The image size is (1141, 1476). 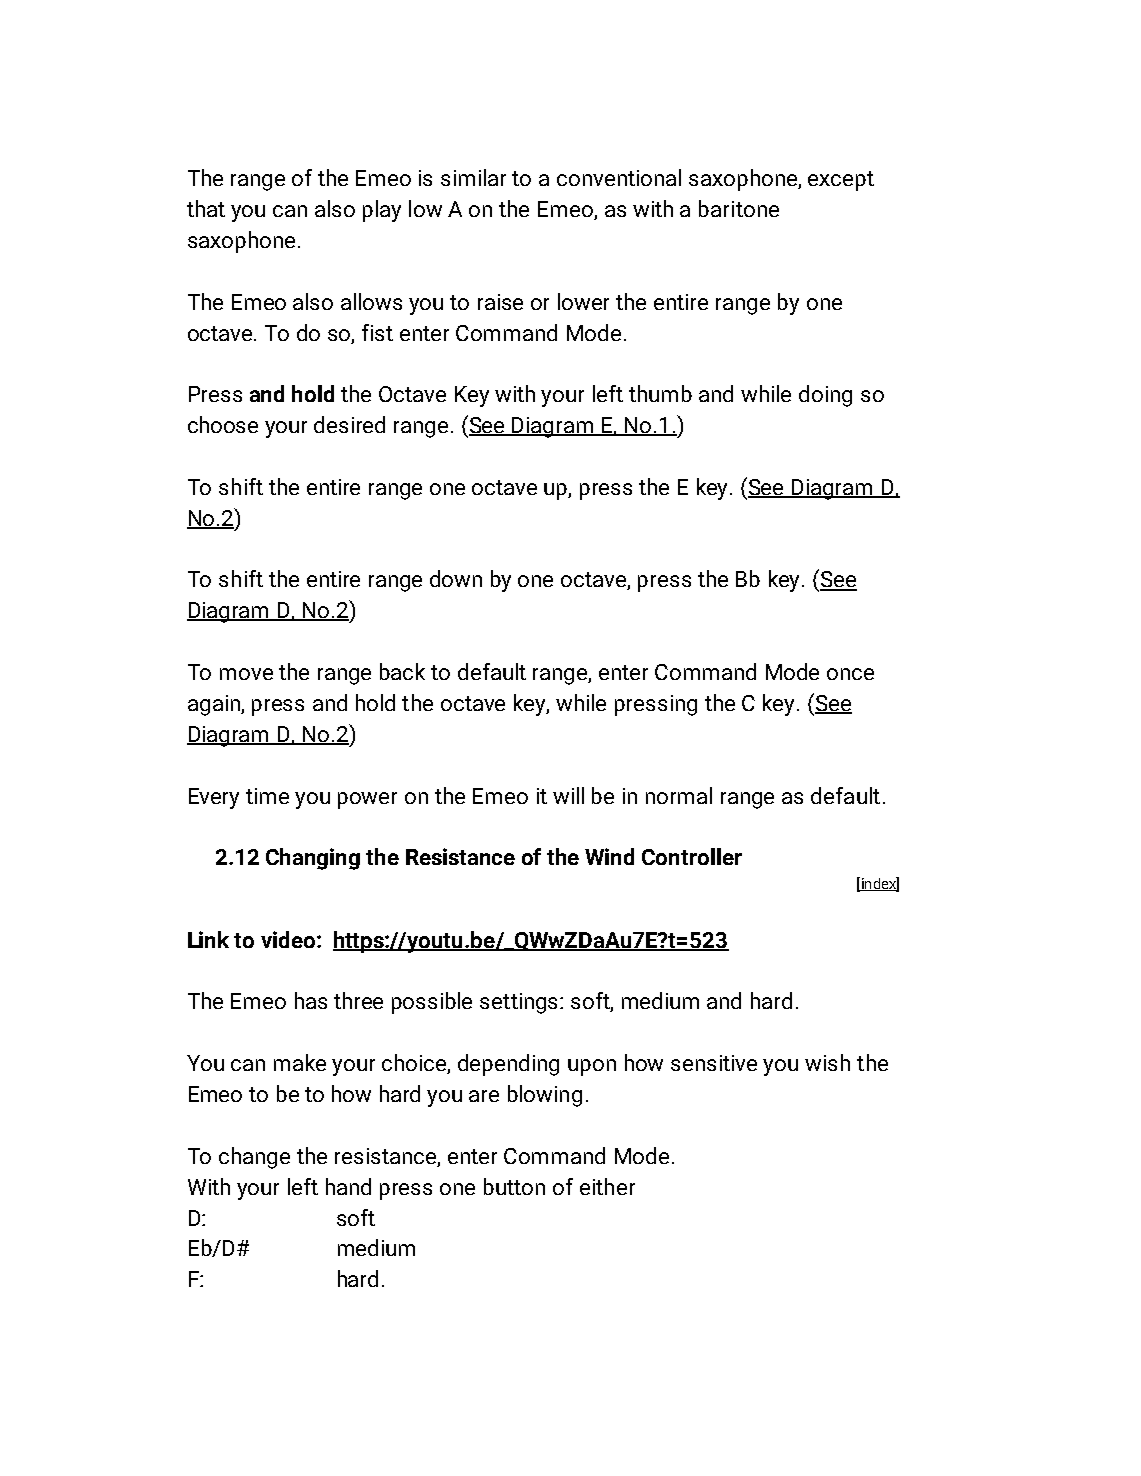 I want to click on move, so click(x=246, y=674).
